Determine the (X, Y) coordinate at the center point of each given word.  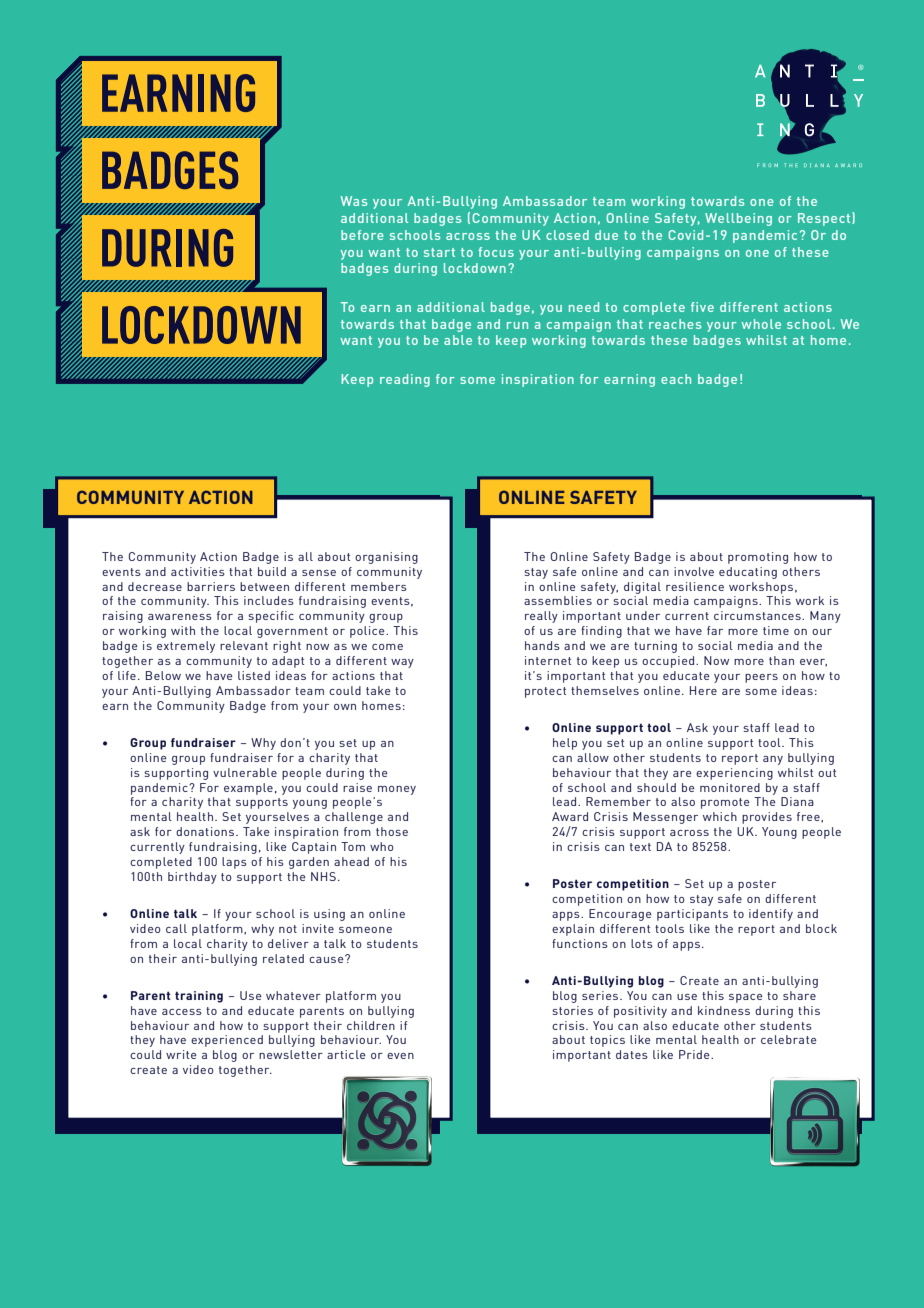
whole (761, 324)
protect (545, 692)
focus (496, 252)
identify (771, 915)
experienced (227, 1041)
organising (386, 558)
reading (405, 380)
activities (198, 571)
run (517, 325)
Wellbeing (738, 219)
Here (703, 690)
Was (353, 201)
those (392, 831)
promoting (758, 558)
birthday (192, 878)
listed (254, 675)
